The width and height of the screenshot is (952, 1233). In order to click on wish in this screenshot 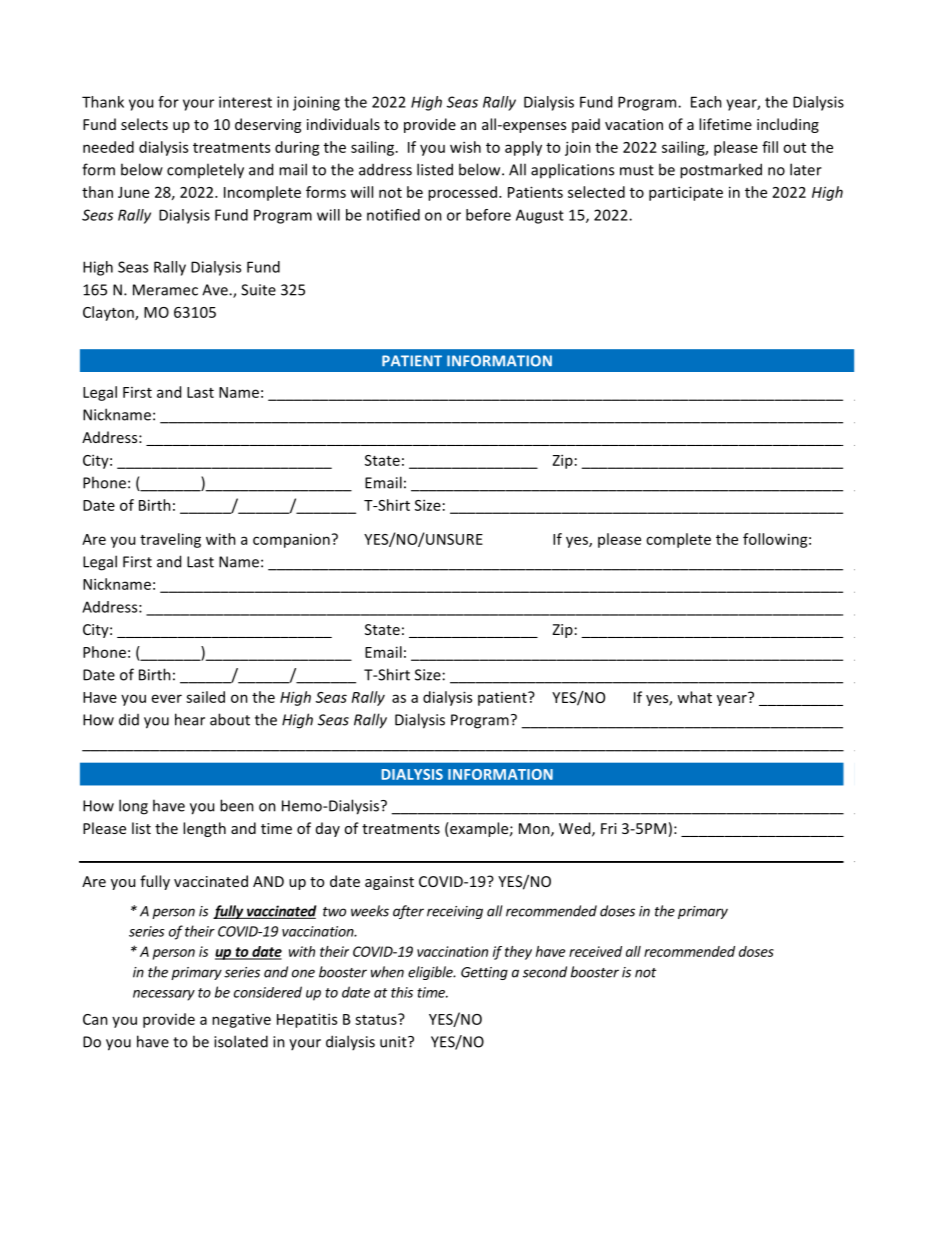, I will do `click(465, 147)`.
